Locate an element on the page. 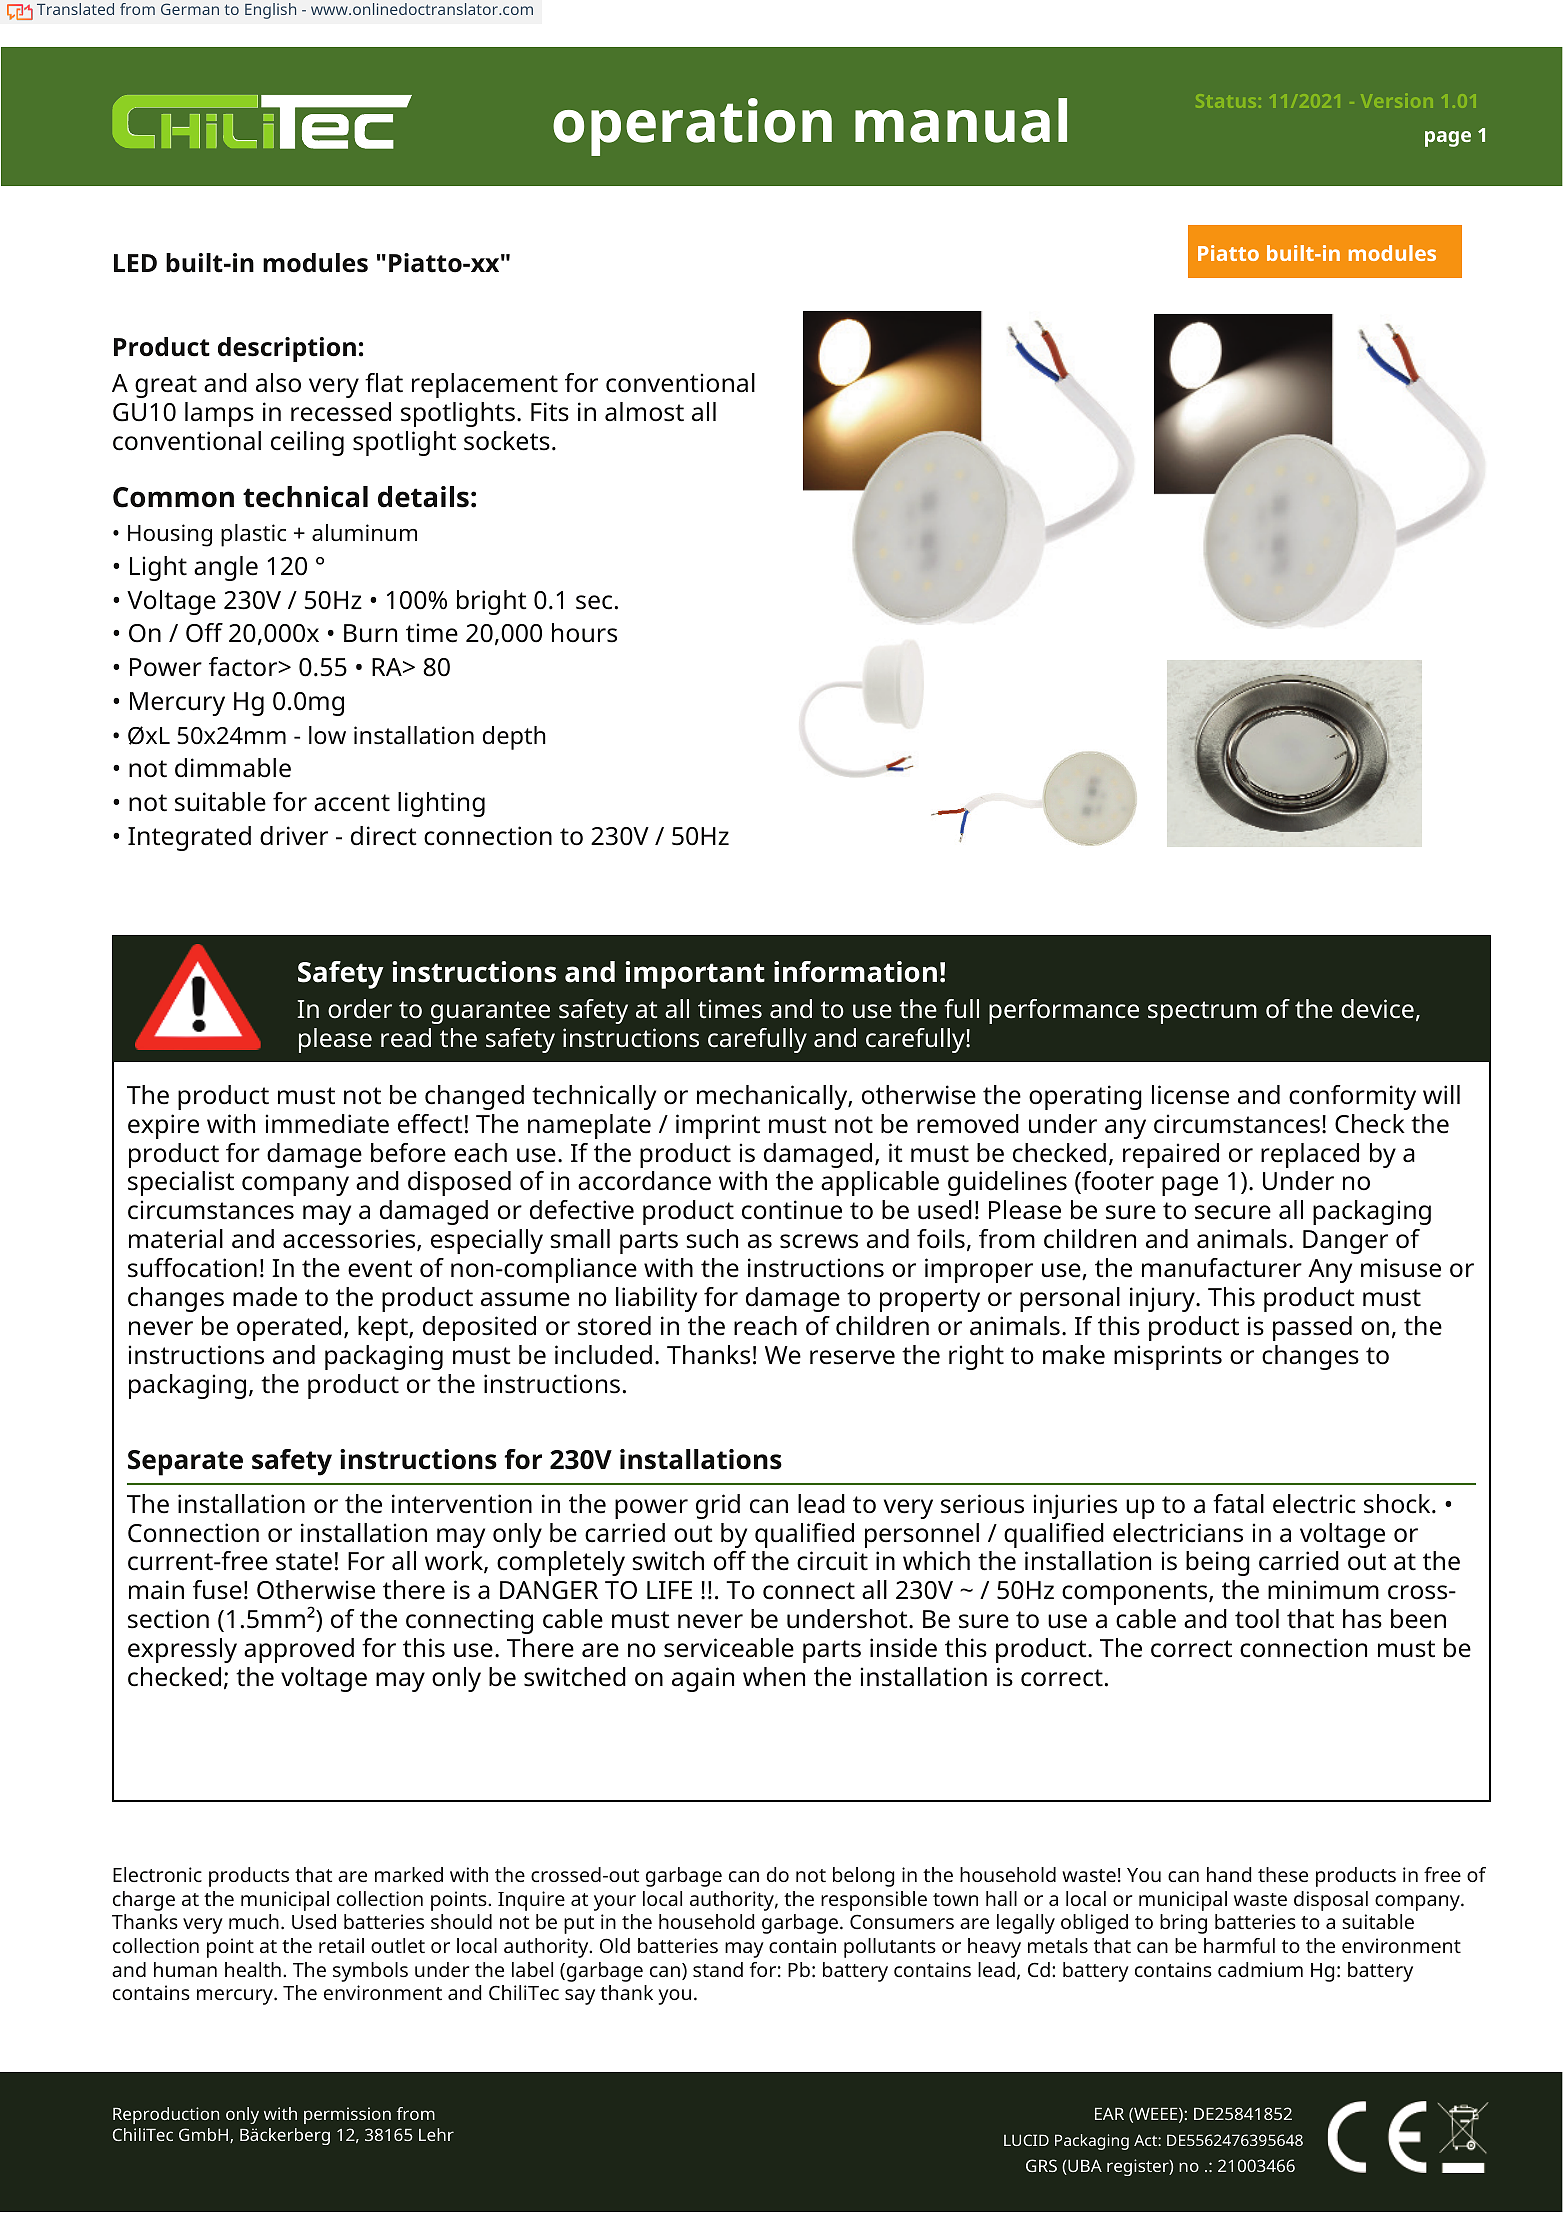  angle is located at coordinates (226, 568).
